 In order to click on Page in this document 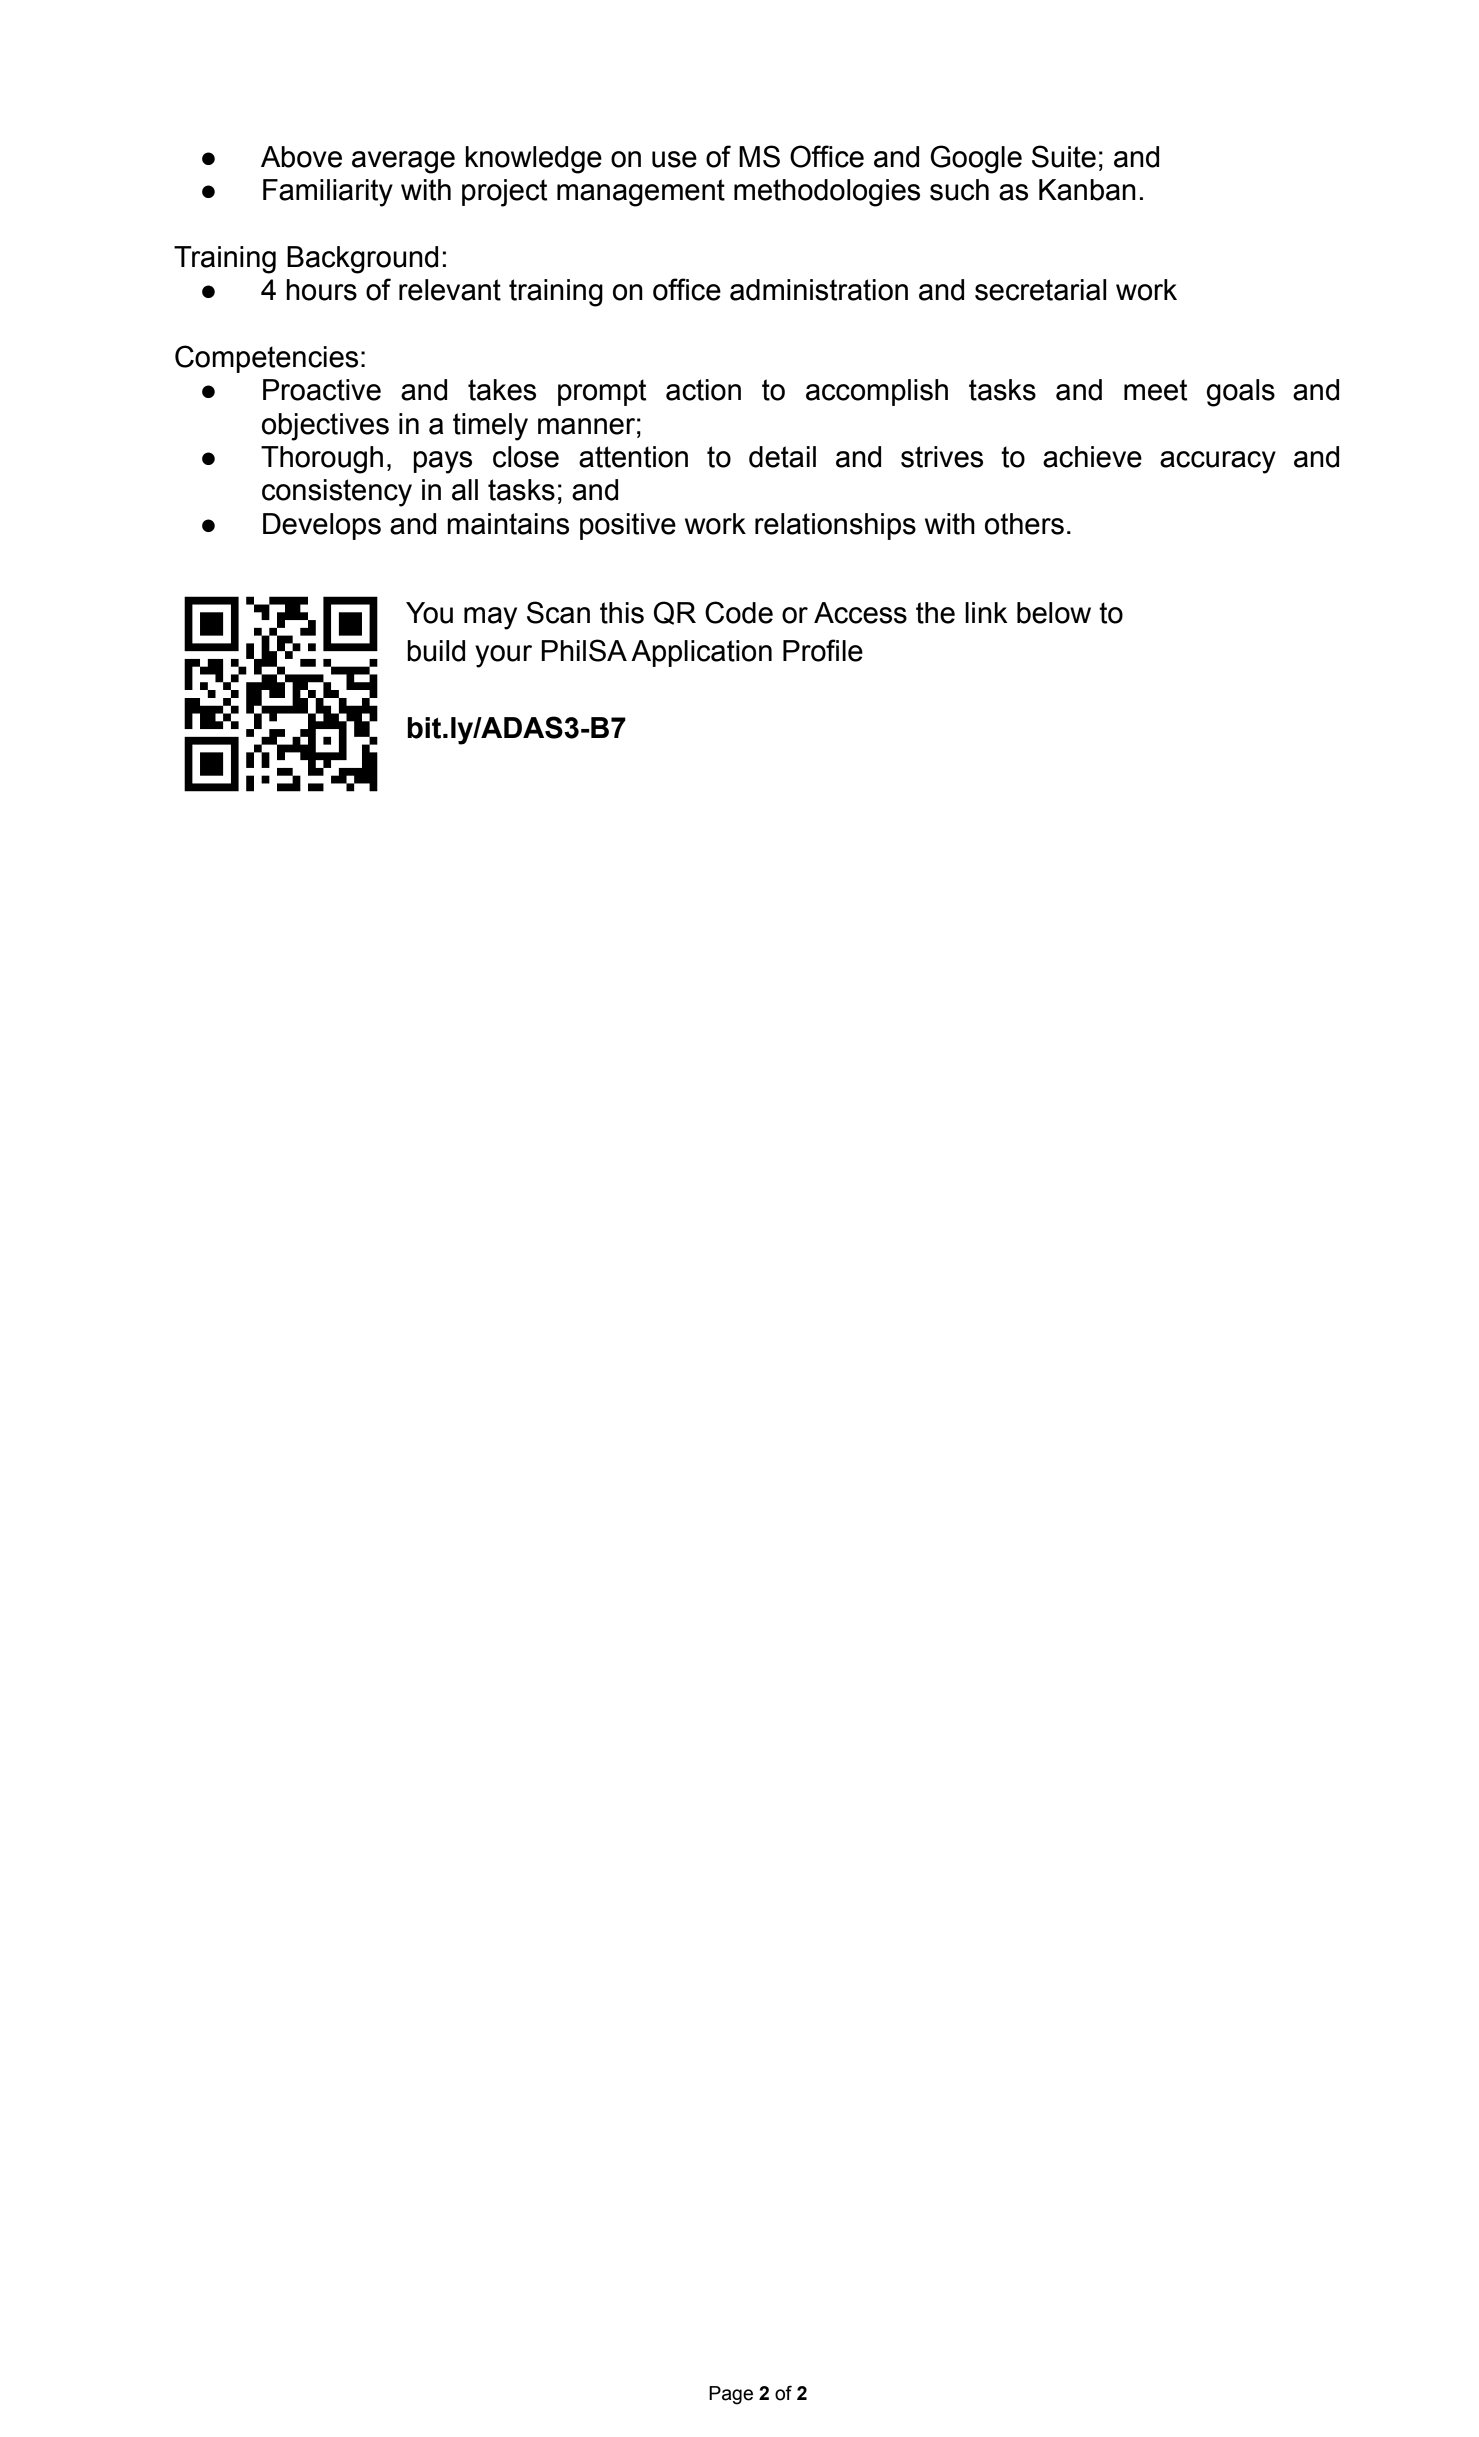, I will do `click(731, 2395)`.
